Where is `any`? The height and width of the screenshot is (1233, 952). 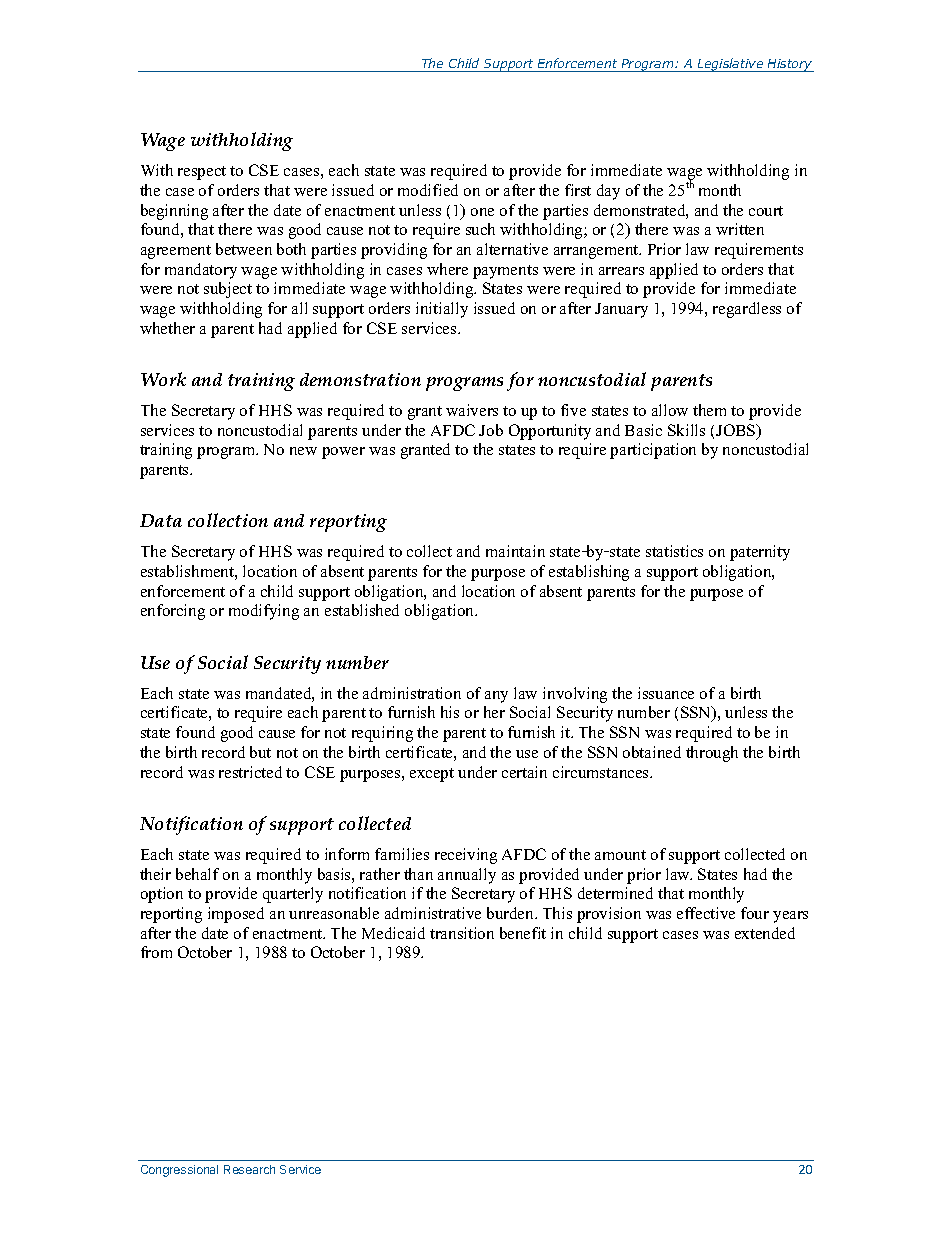 any is located at coordinates (496, 697).
